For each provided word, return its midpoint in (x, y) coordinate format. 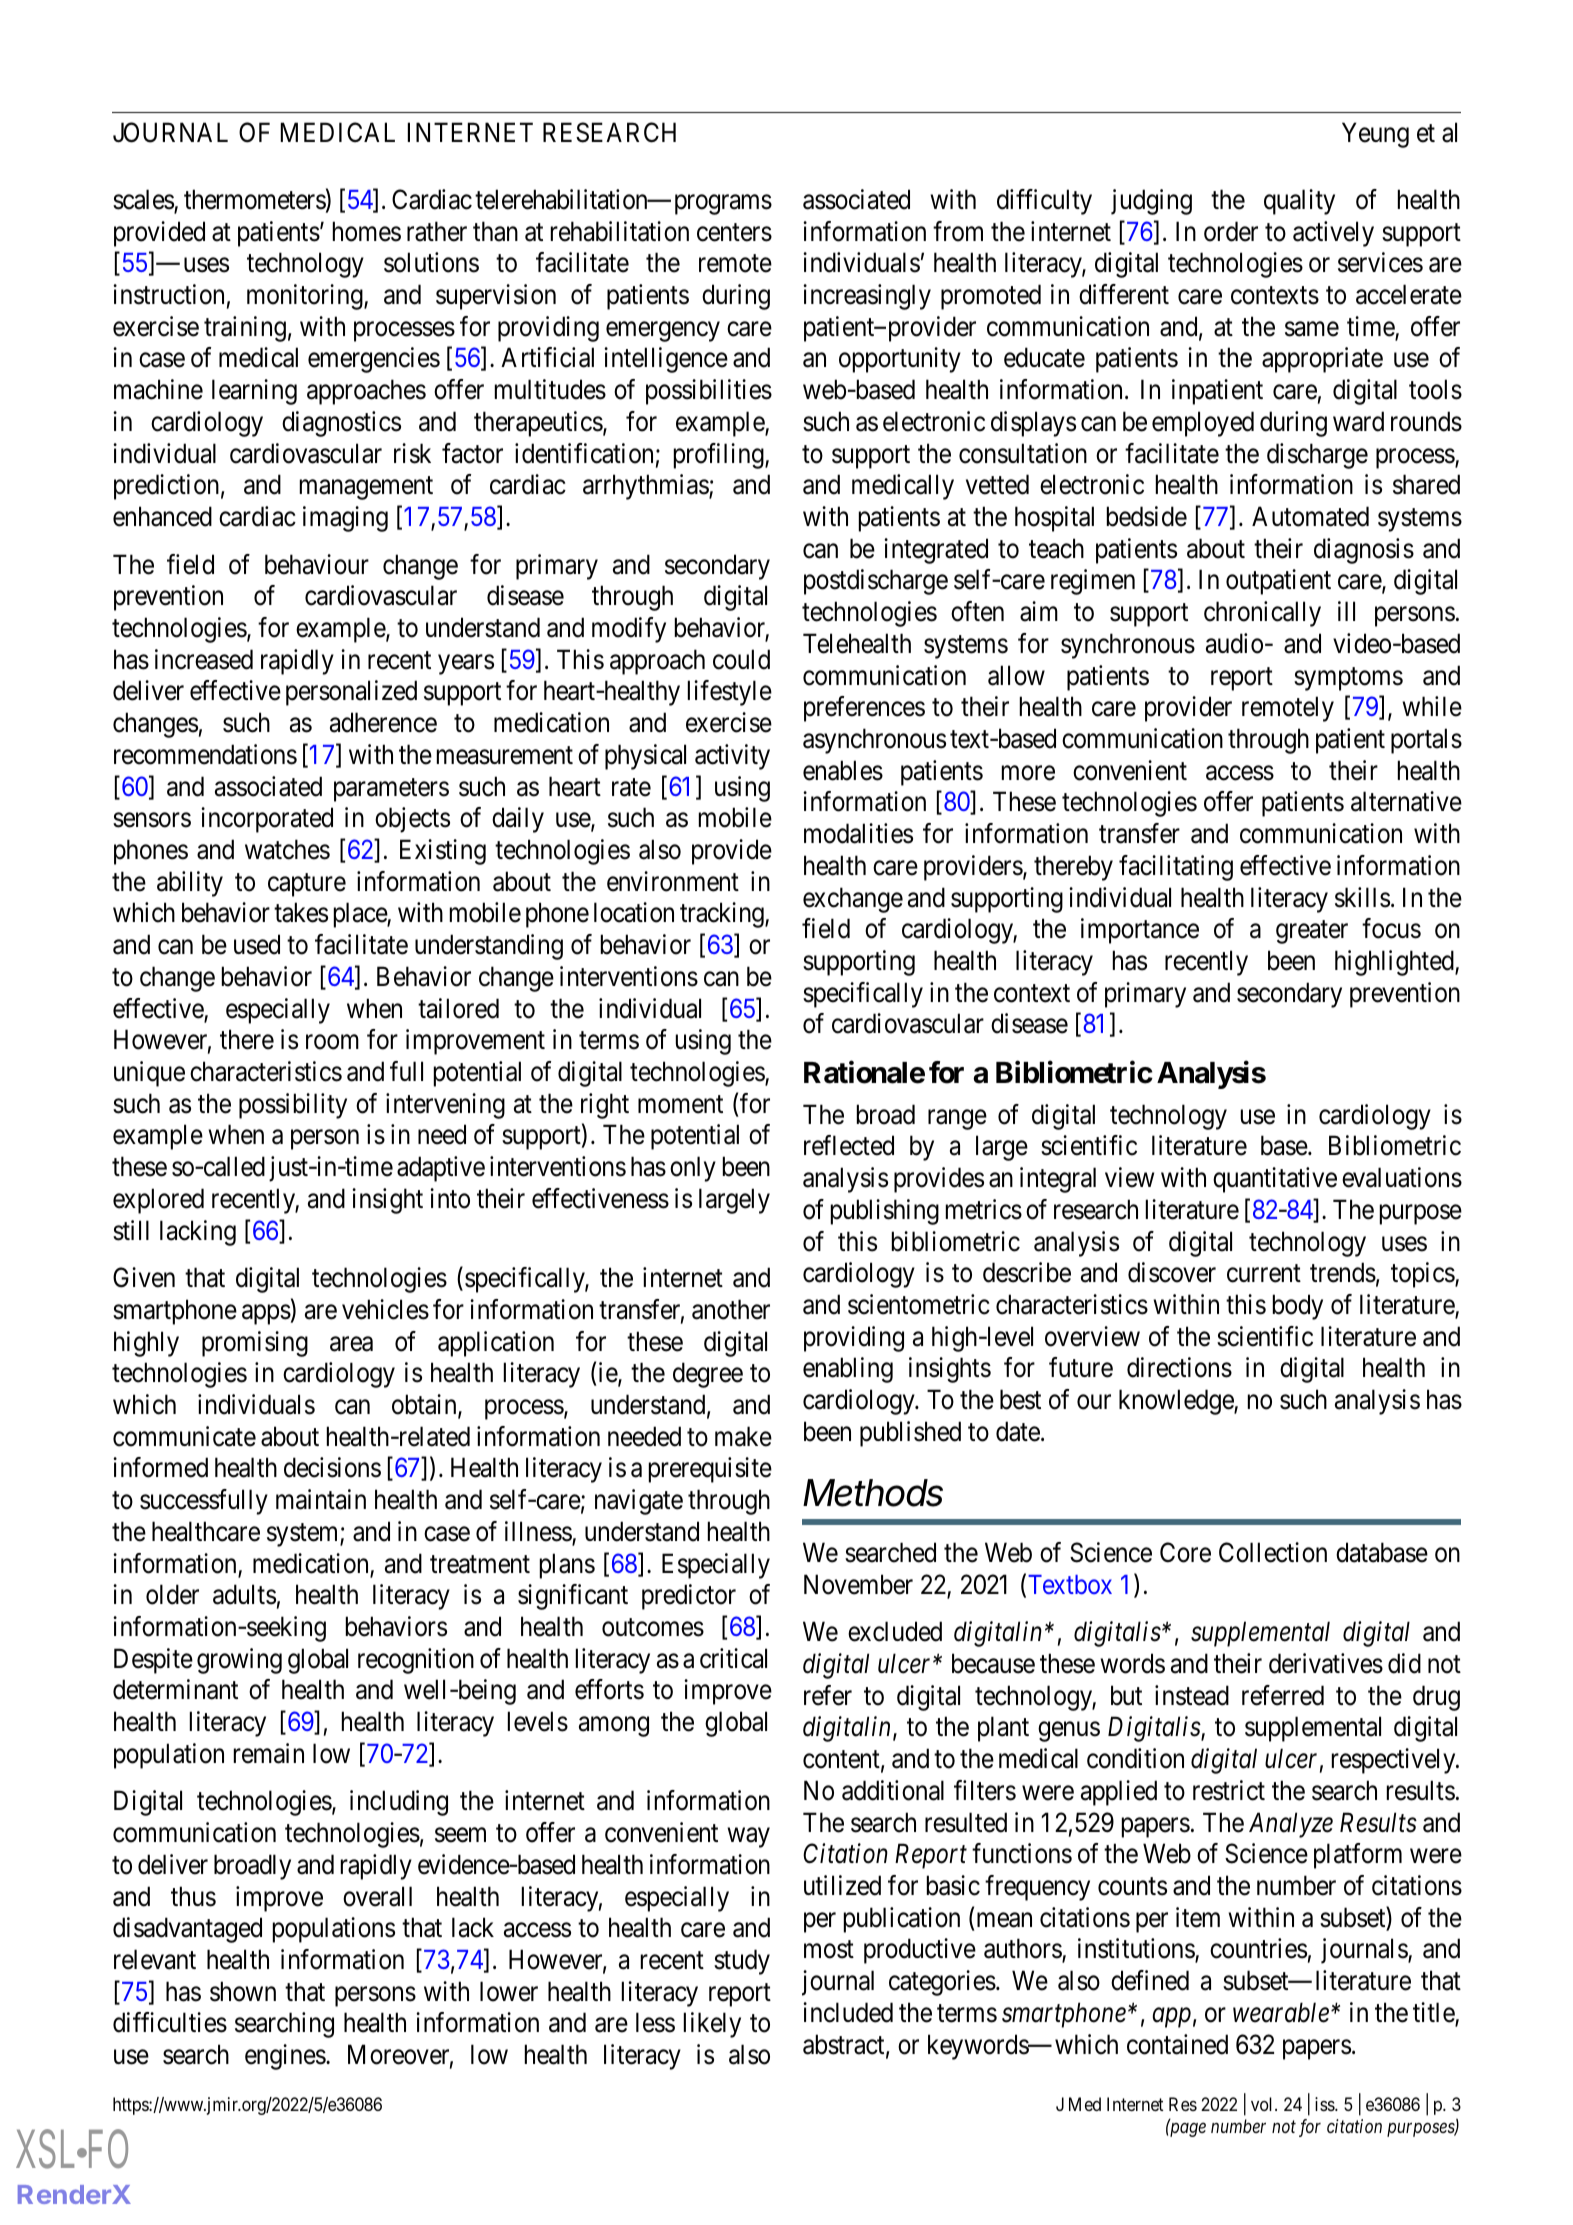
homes (367, 231)
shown (243, 1991)
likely (712, 2025)
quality (1299, 202)
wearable (1281, 2012)
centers (734, 232)
